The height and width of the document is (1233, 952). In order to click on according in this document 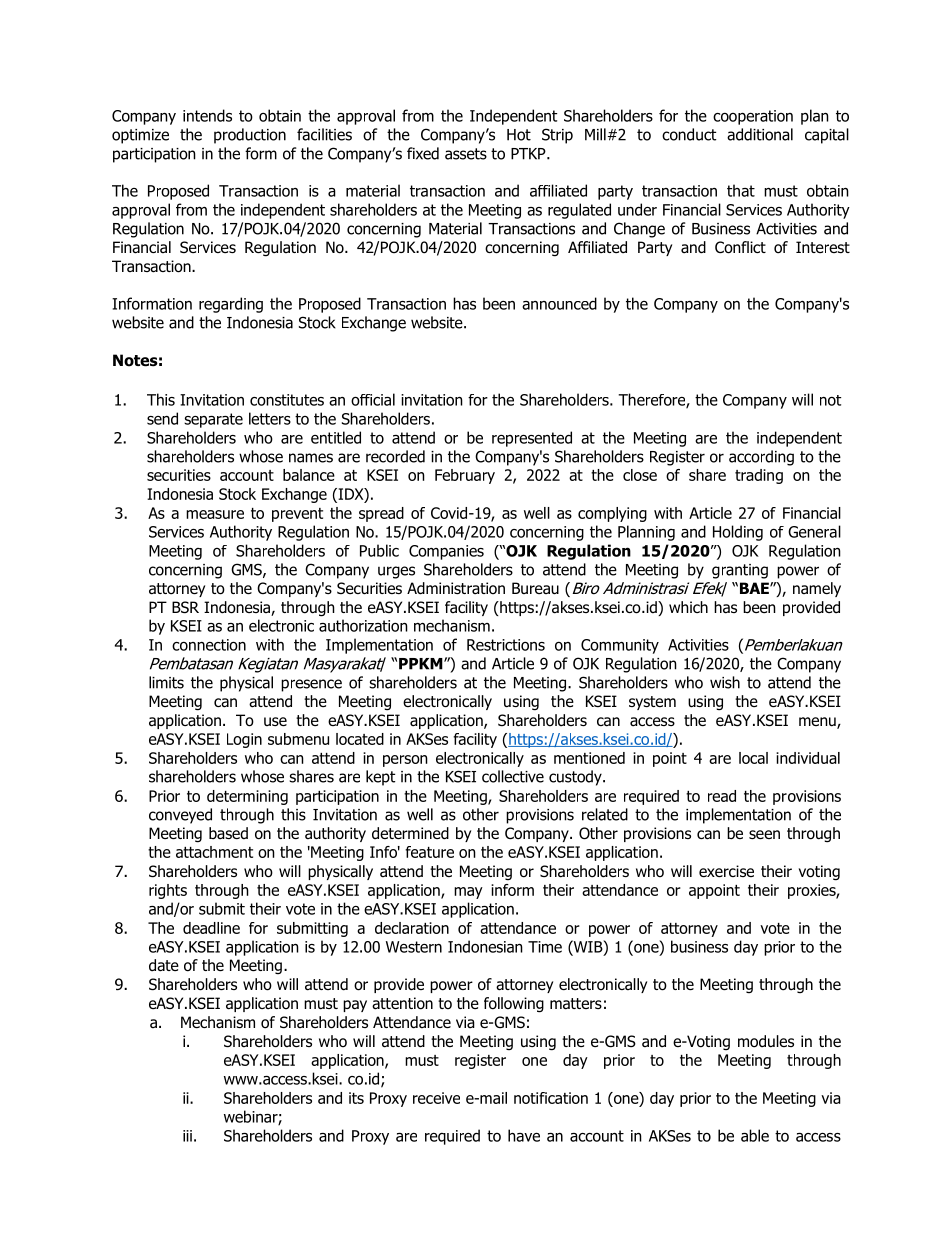, I will do `click(761, 458)`.
